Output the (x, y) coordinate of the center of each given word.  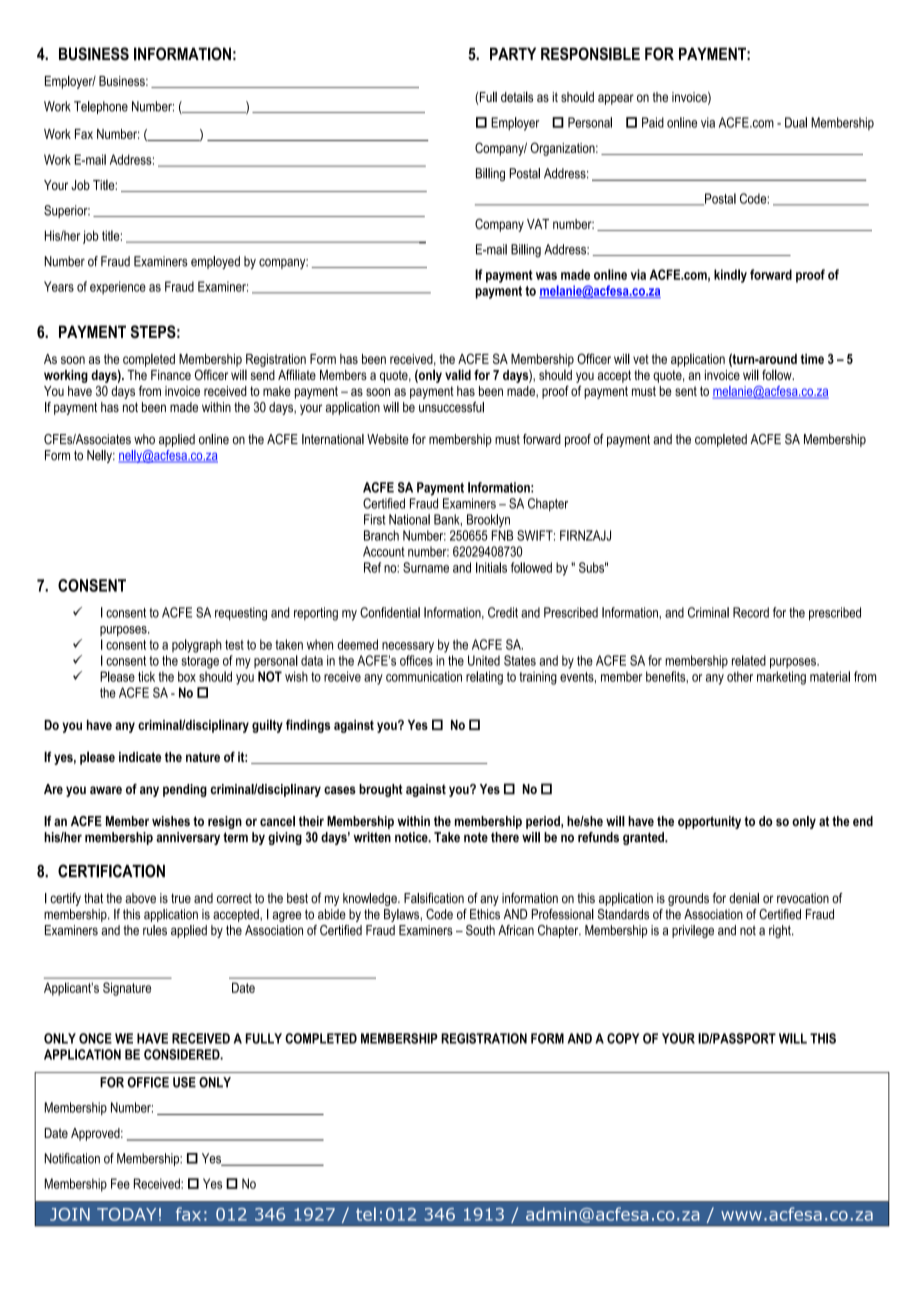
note (476, 837)
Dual (796, 122)
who (144, 439)
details (517, 96)
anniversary (188, 838)
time (812, 359)
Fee (120, 1183)
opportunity (709, 822)
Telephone (101, 107)
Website (388, 439)
